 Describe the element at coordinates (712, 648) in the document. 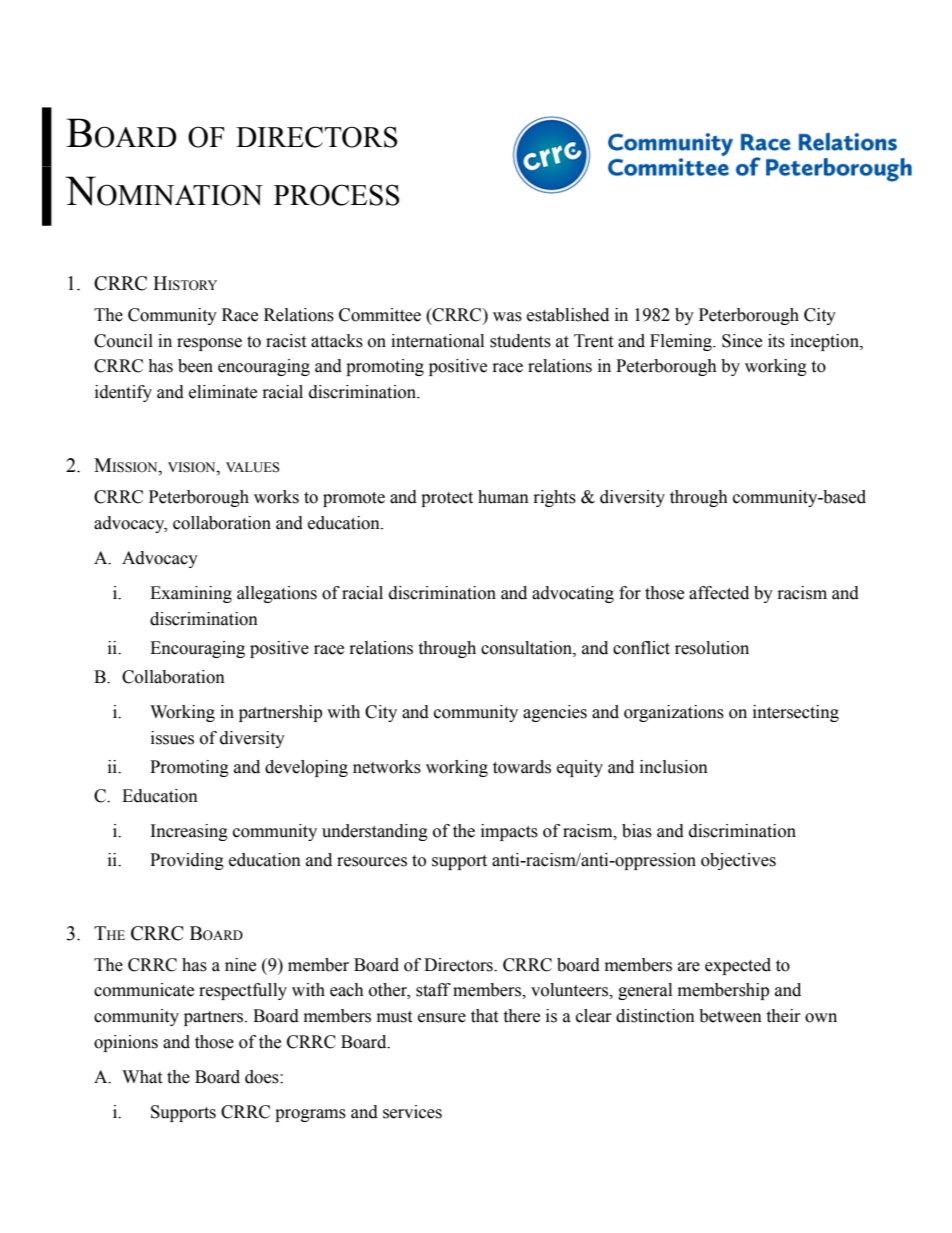

I see `resolution` at that location.
